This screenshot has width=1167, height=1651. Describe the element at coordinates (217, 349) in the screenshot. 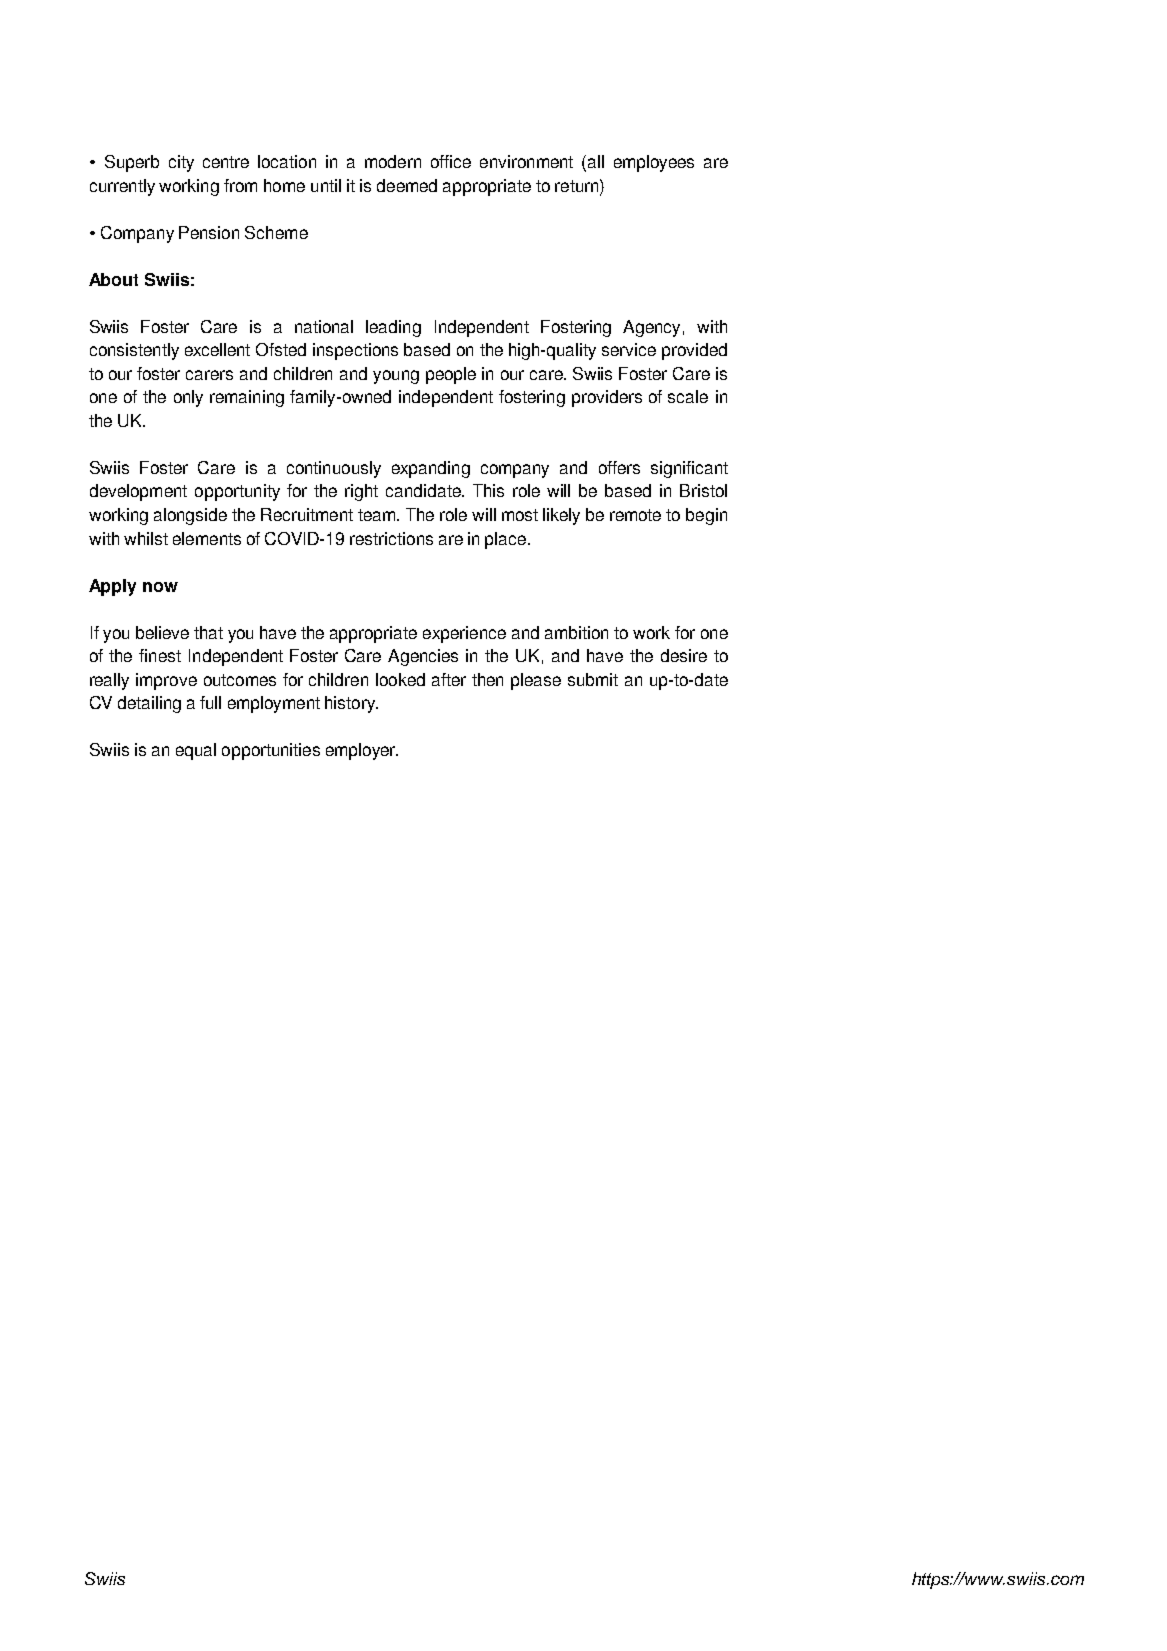

I see `excellent` at that location.
